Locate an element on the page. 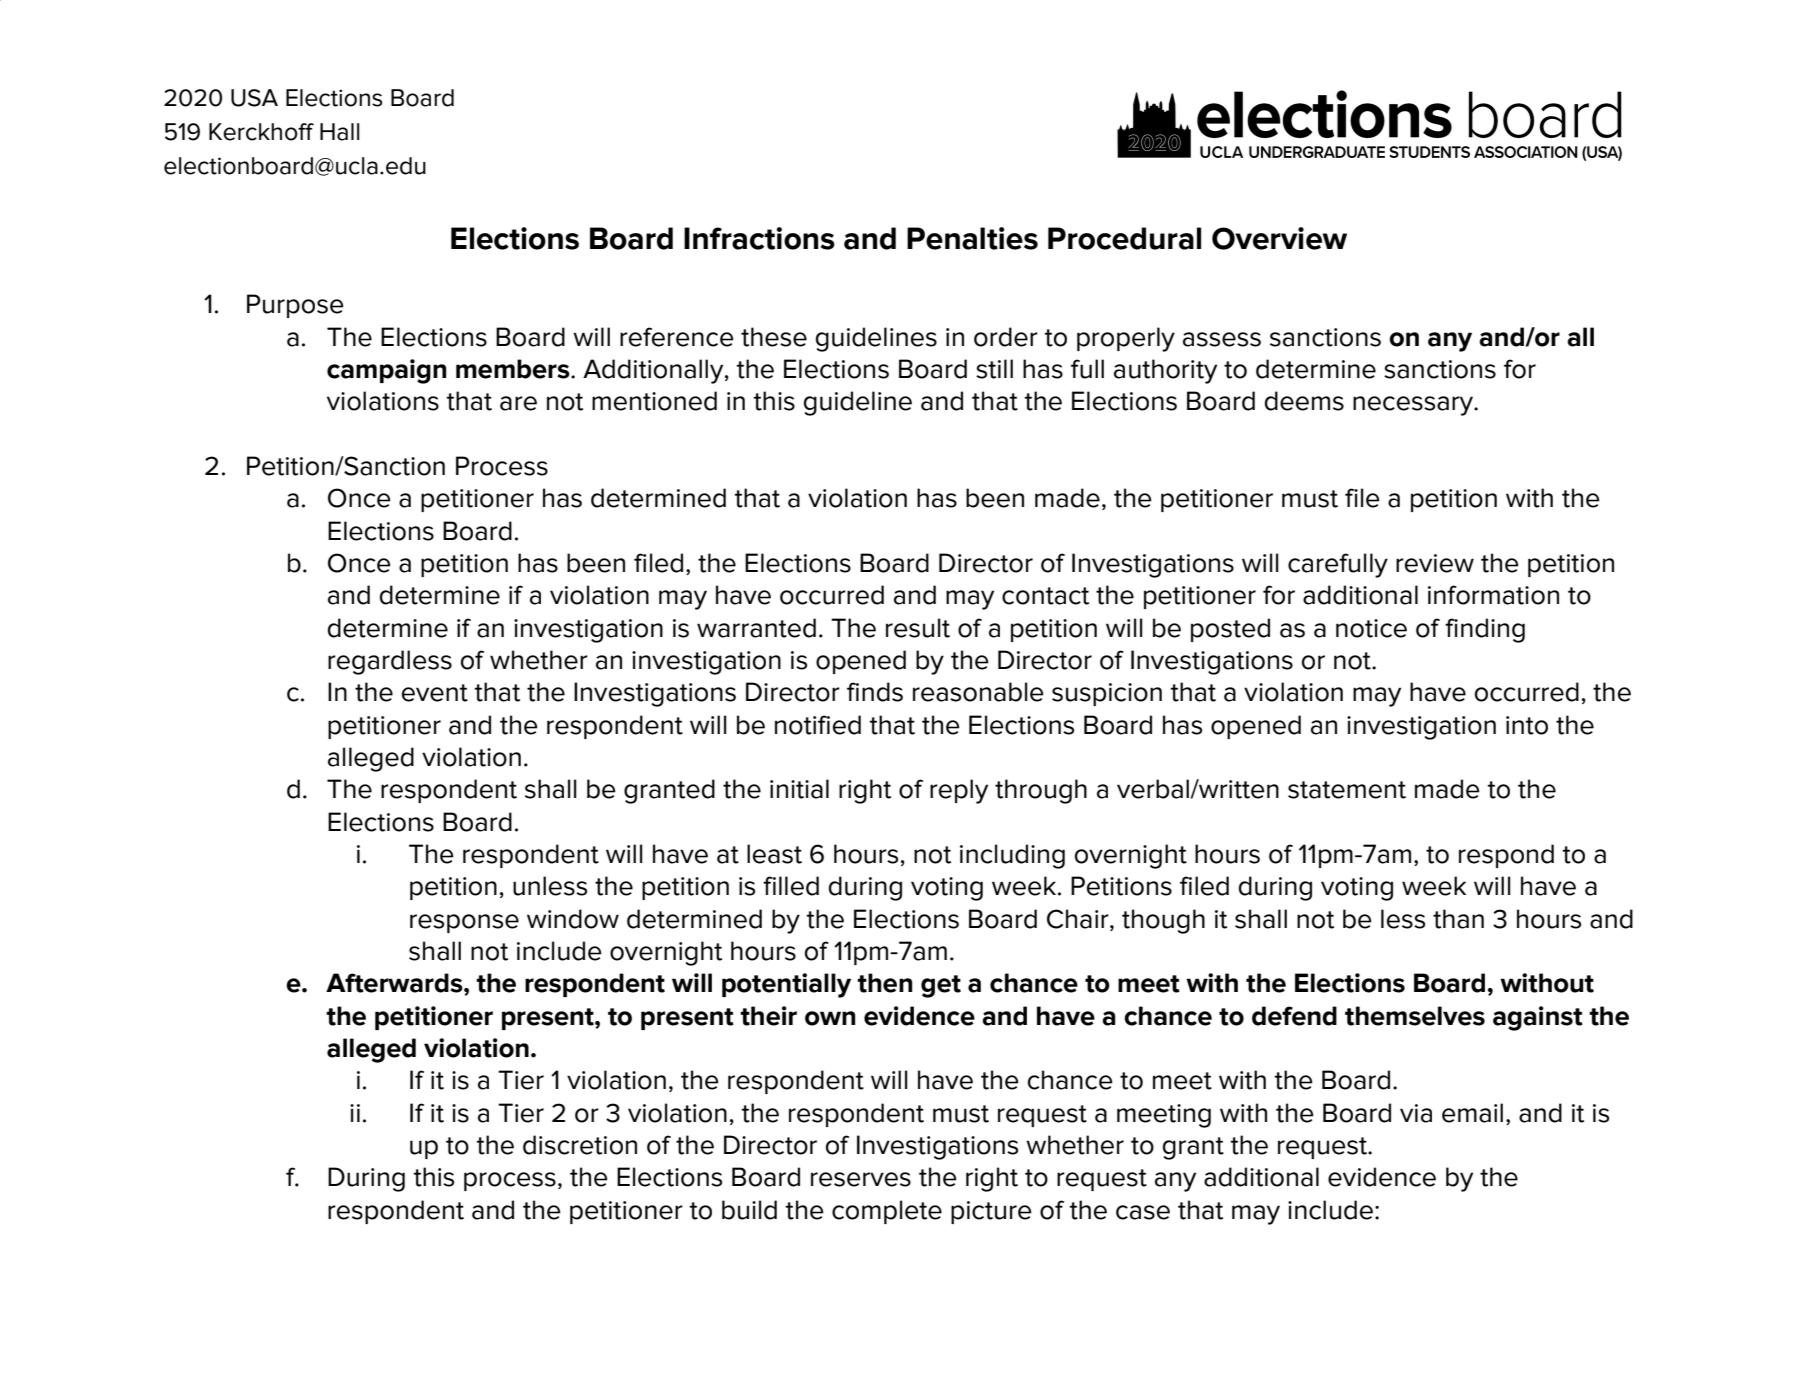  discretion is located at coordinates (580, 1145).
